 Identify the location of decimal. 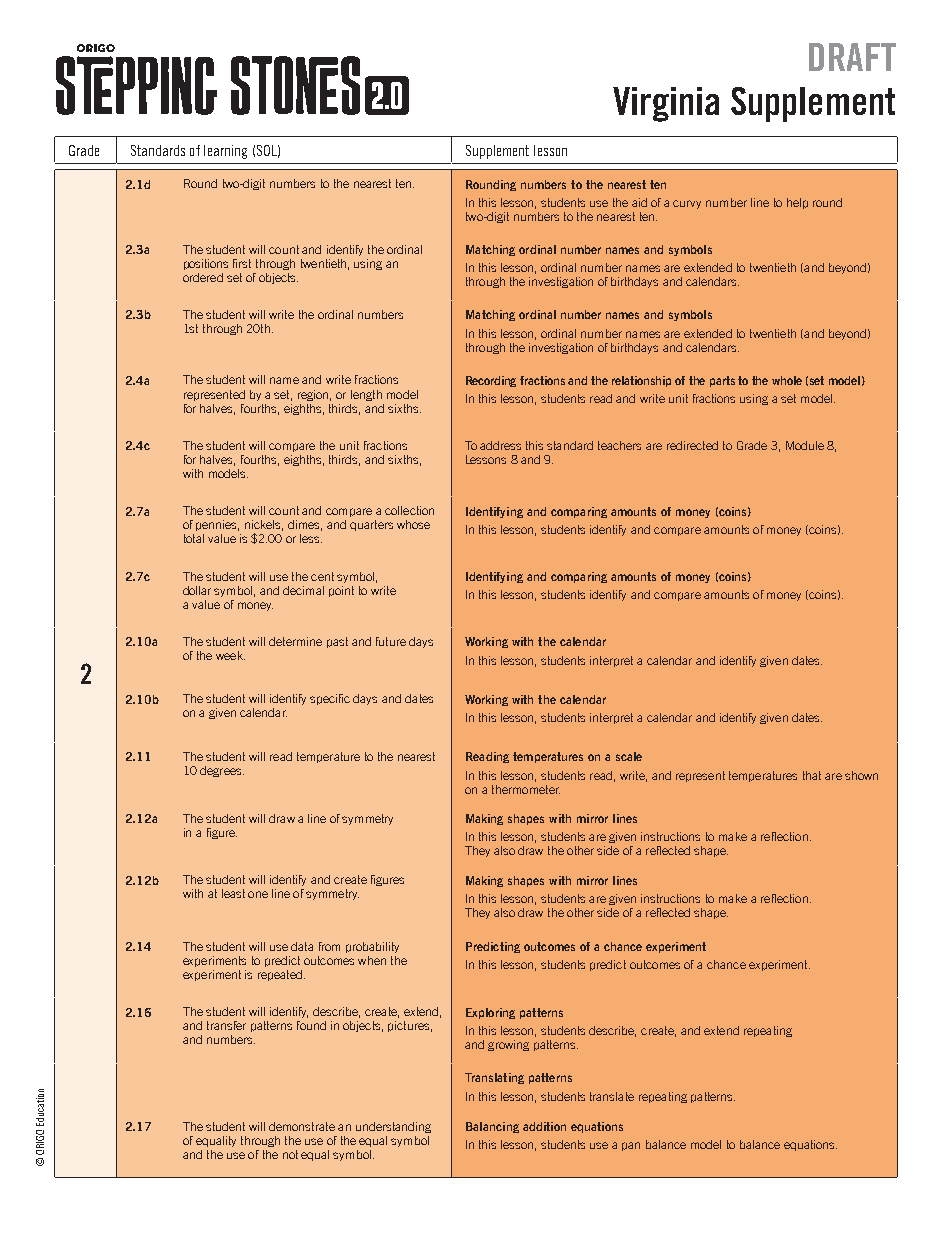
(303, 590).
